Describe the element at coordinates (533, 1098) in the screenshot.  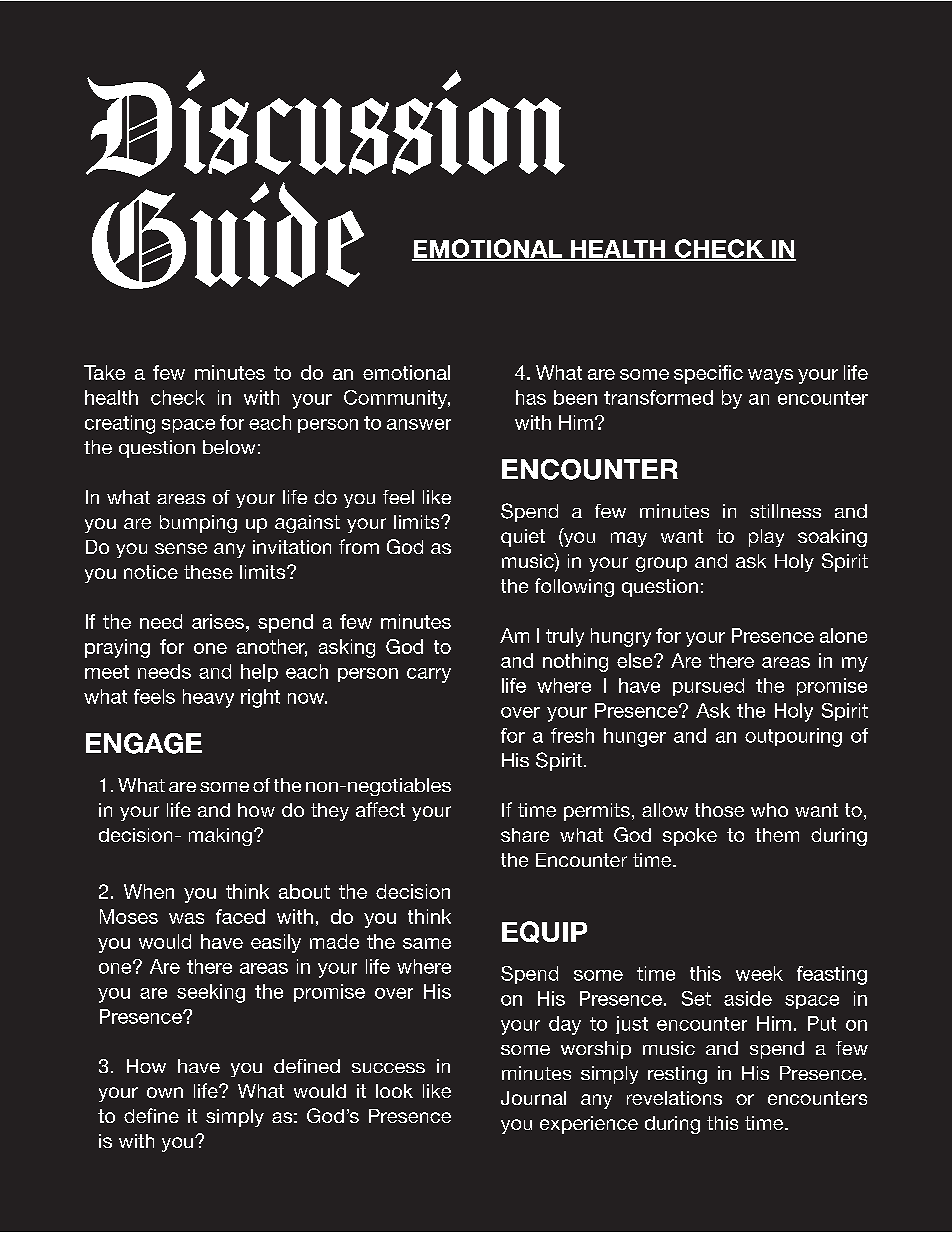
I see `Journal` at that location.
